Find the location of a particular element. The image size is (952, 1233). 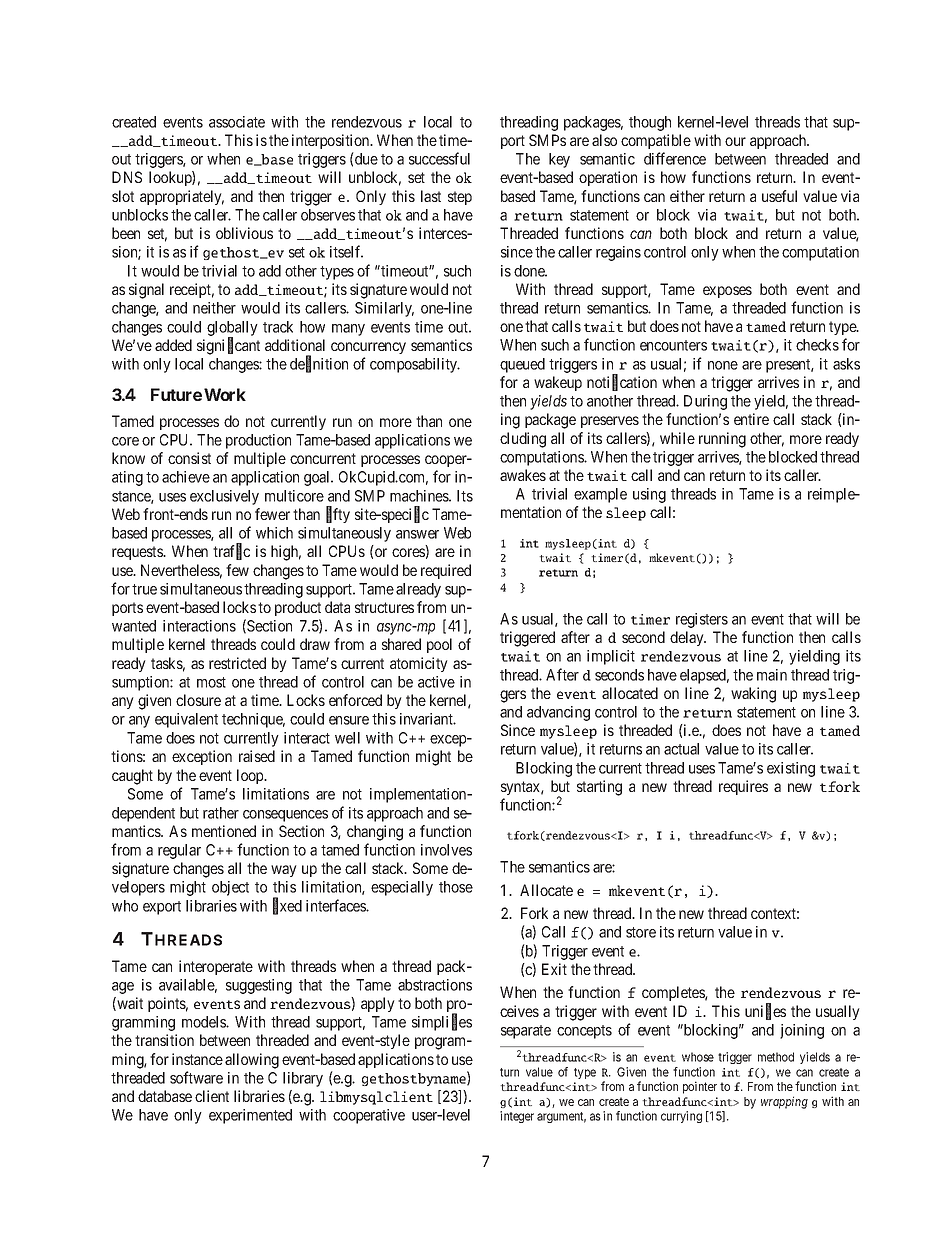

associate is located at coordinates (237, 122).
